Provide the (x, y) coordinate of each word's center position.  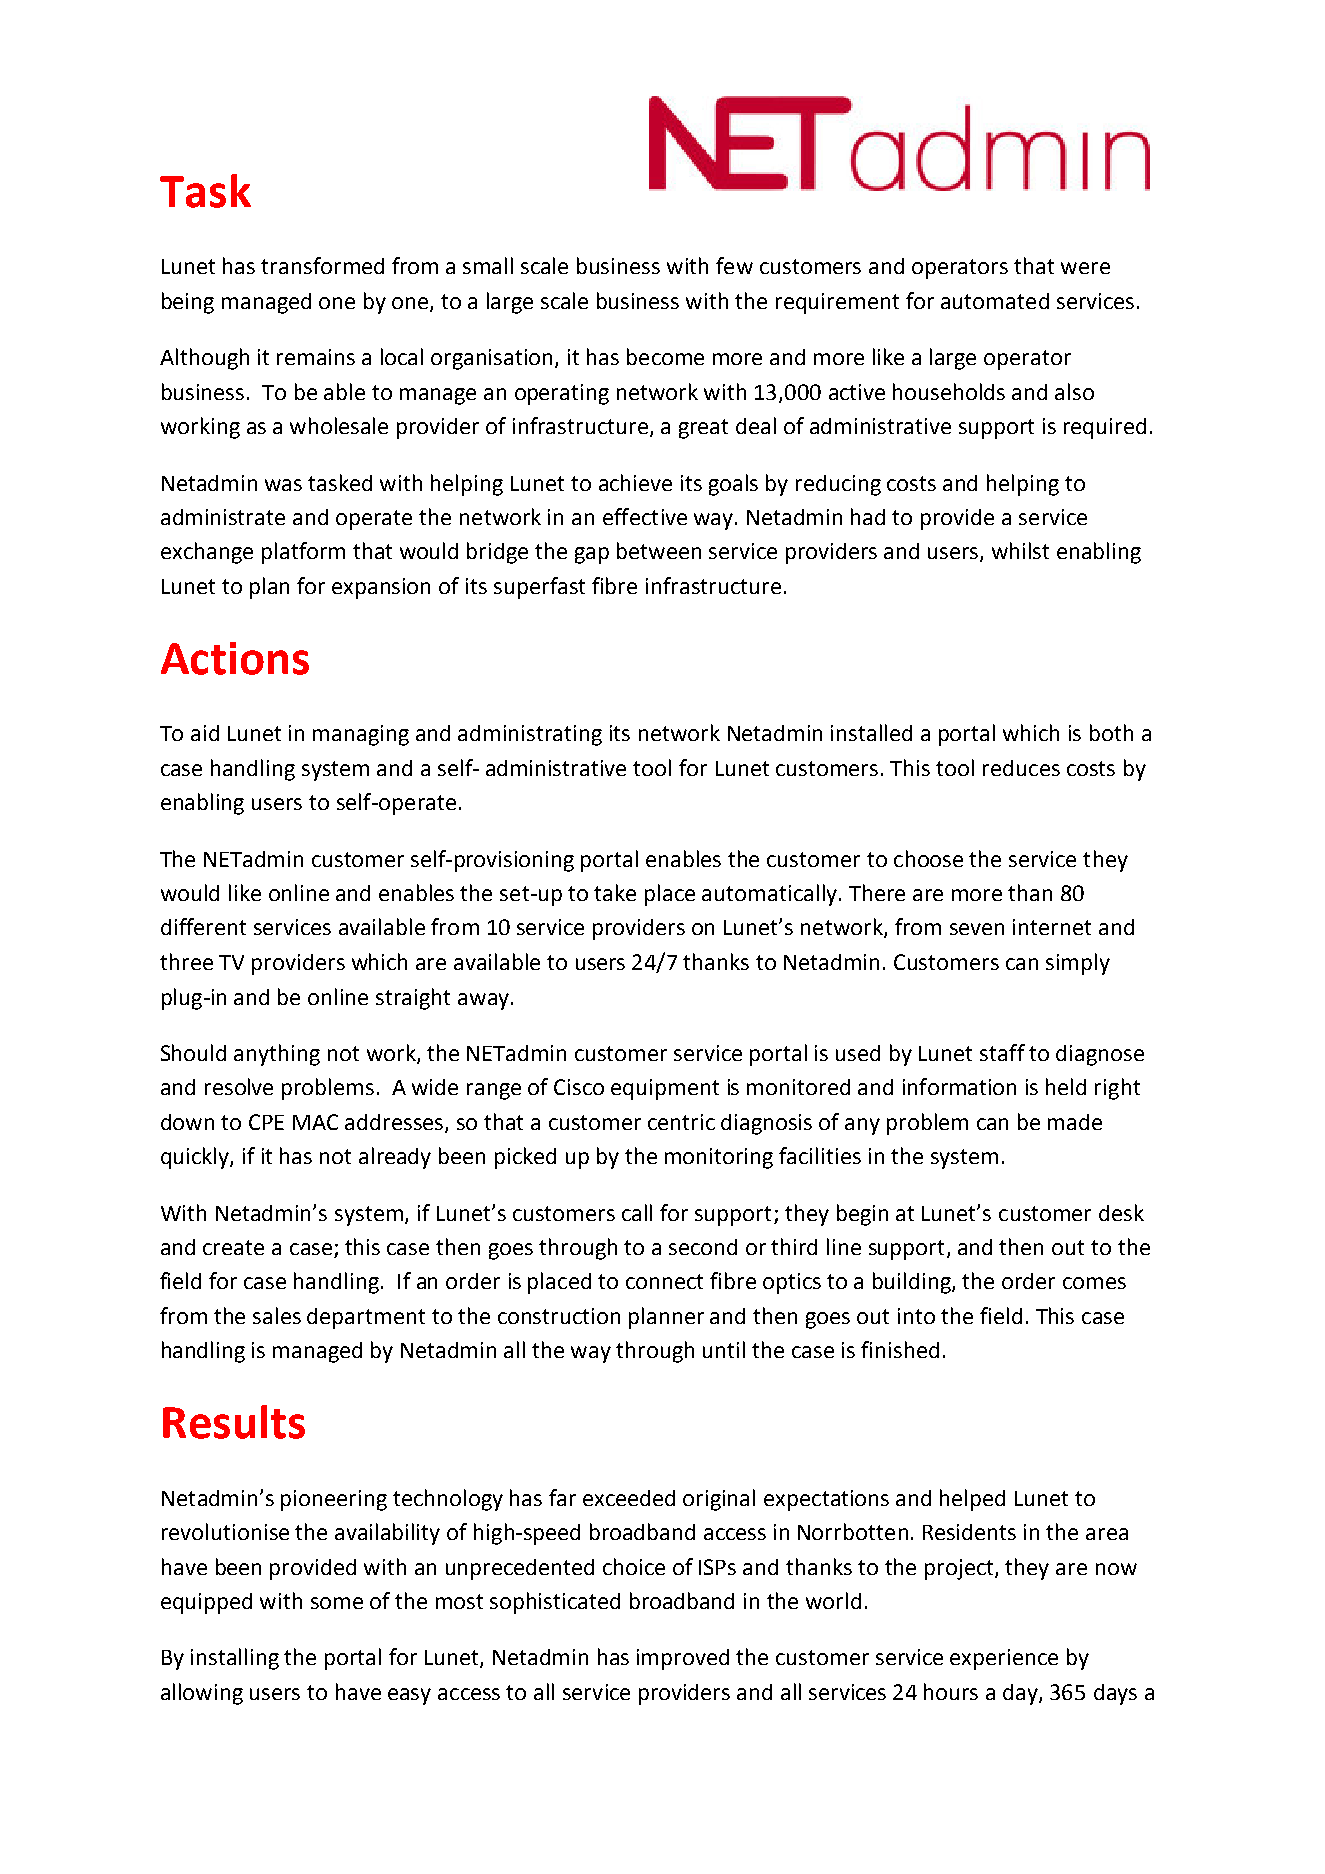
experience (1004, 1659)
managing (361, 735)
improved (683, 1659)
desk (1121, 1212)
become (665, 356)
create (233, 1247)
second (703, 1247)
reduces (1021, 768)
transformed (322, 265)
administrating (530, 735)
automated (995, 301)
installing (235, 1659)
